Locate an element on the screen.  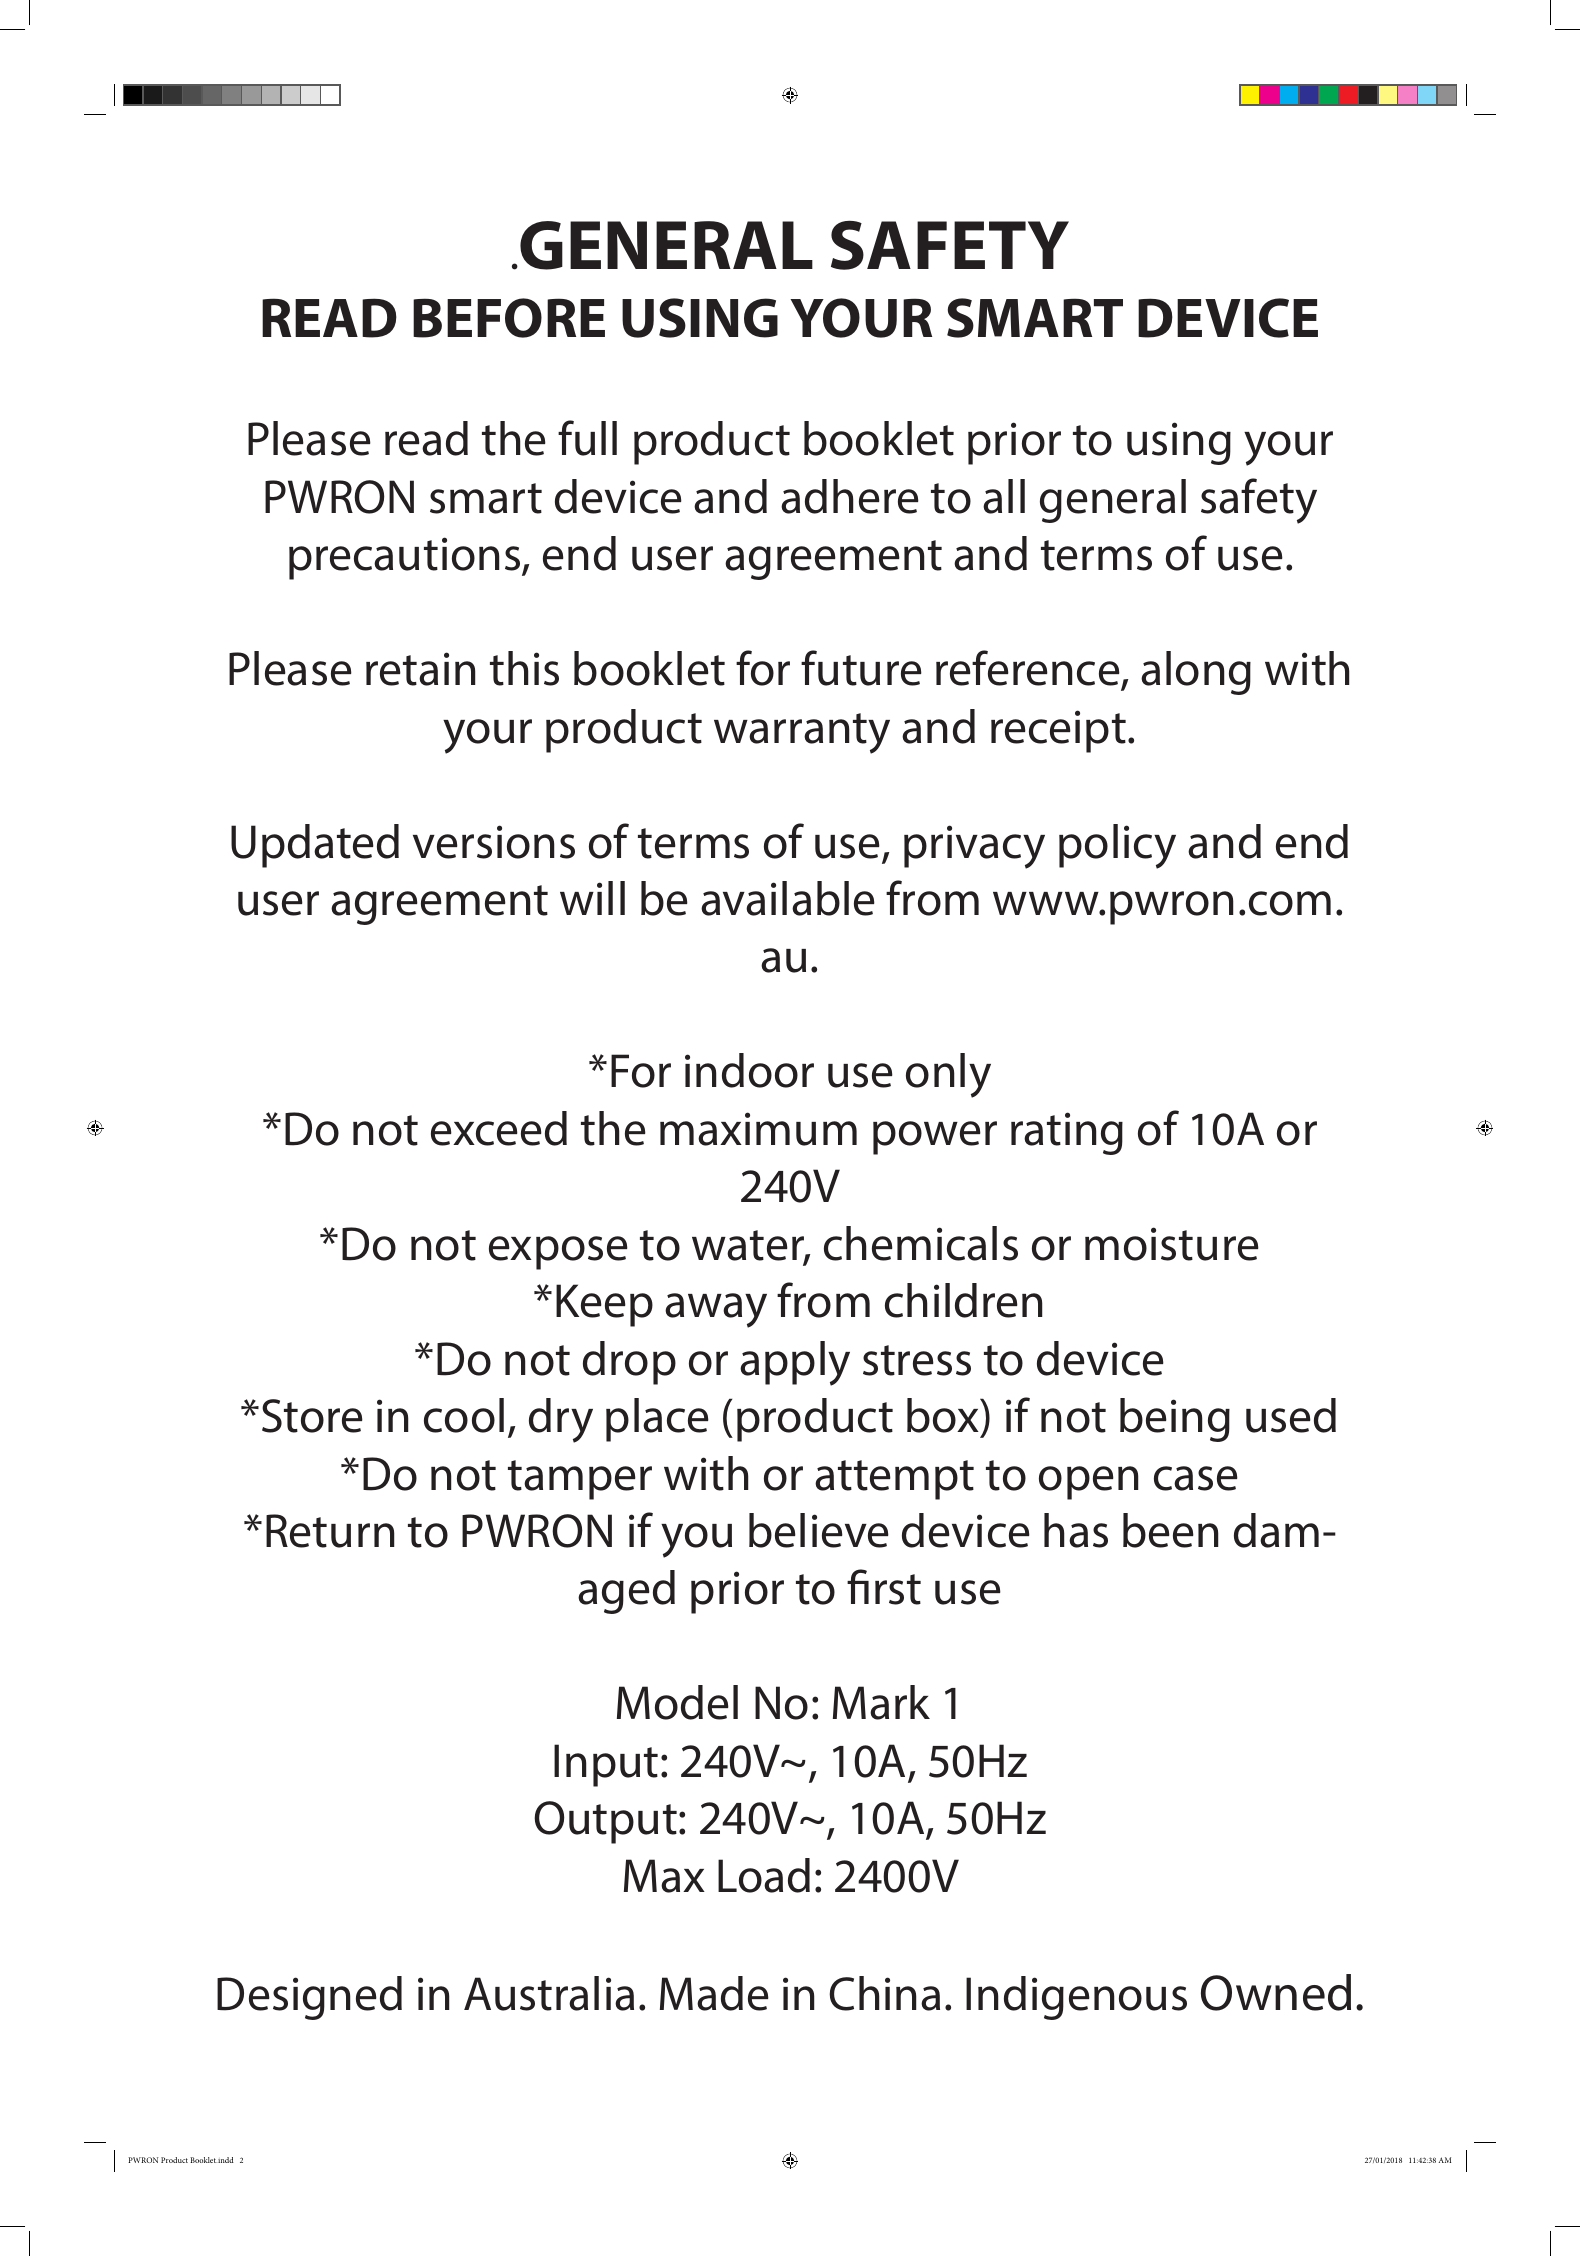
being is located at coordinates (1175, 1420).
